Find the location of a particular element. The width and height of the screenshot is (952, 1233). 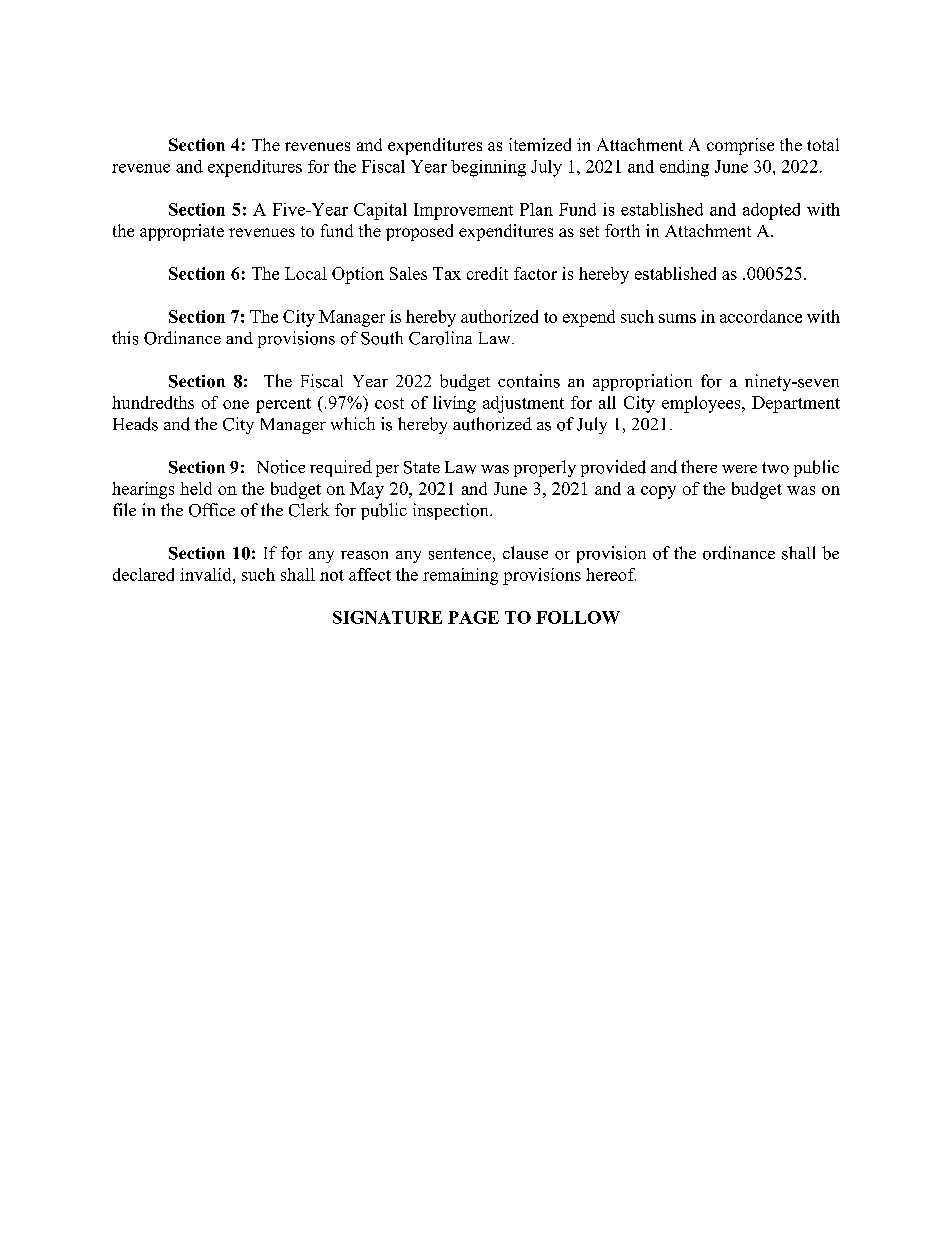

beginning is located at coordinates (488, 168).
